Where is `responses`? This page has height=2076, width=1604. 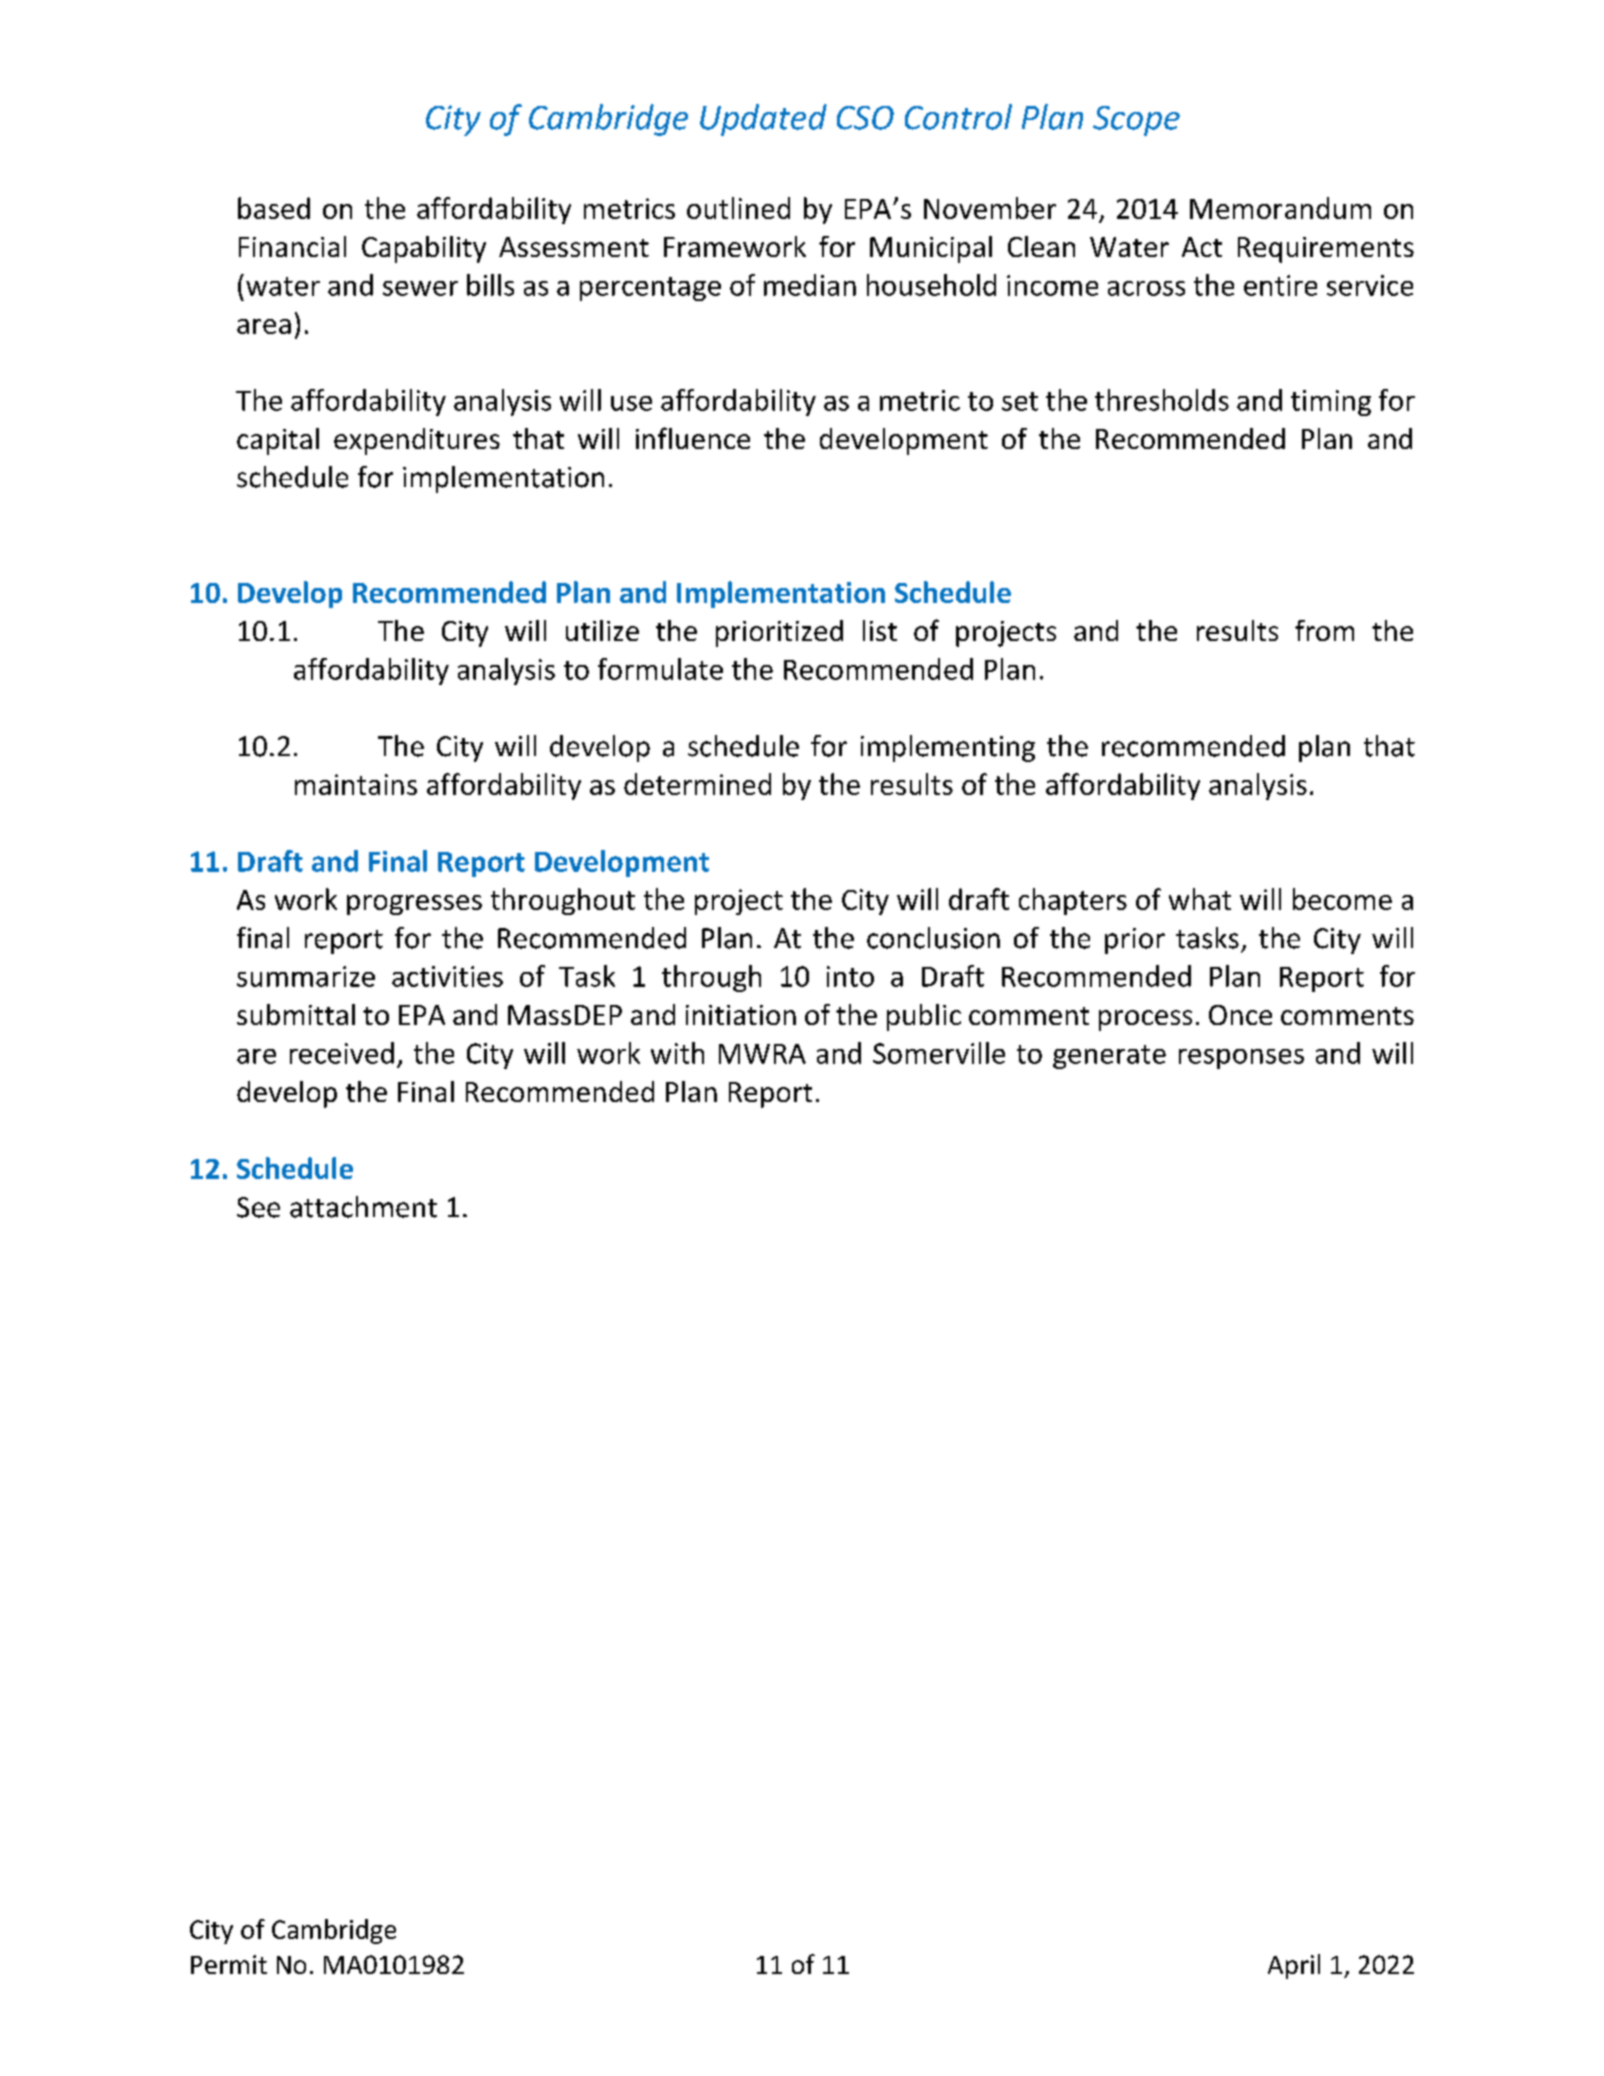 responses is located at coordinates (1241, 1059).
